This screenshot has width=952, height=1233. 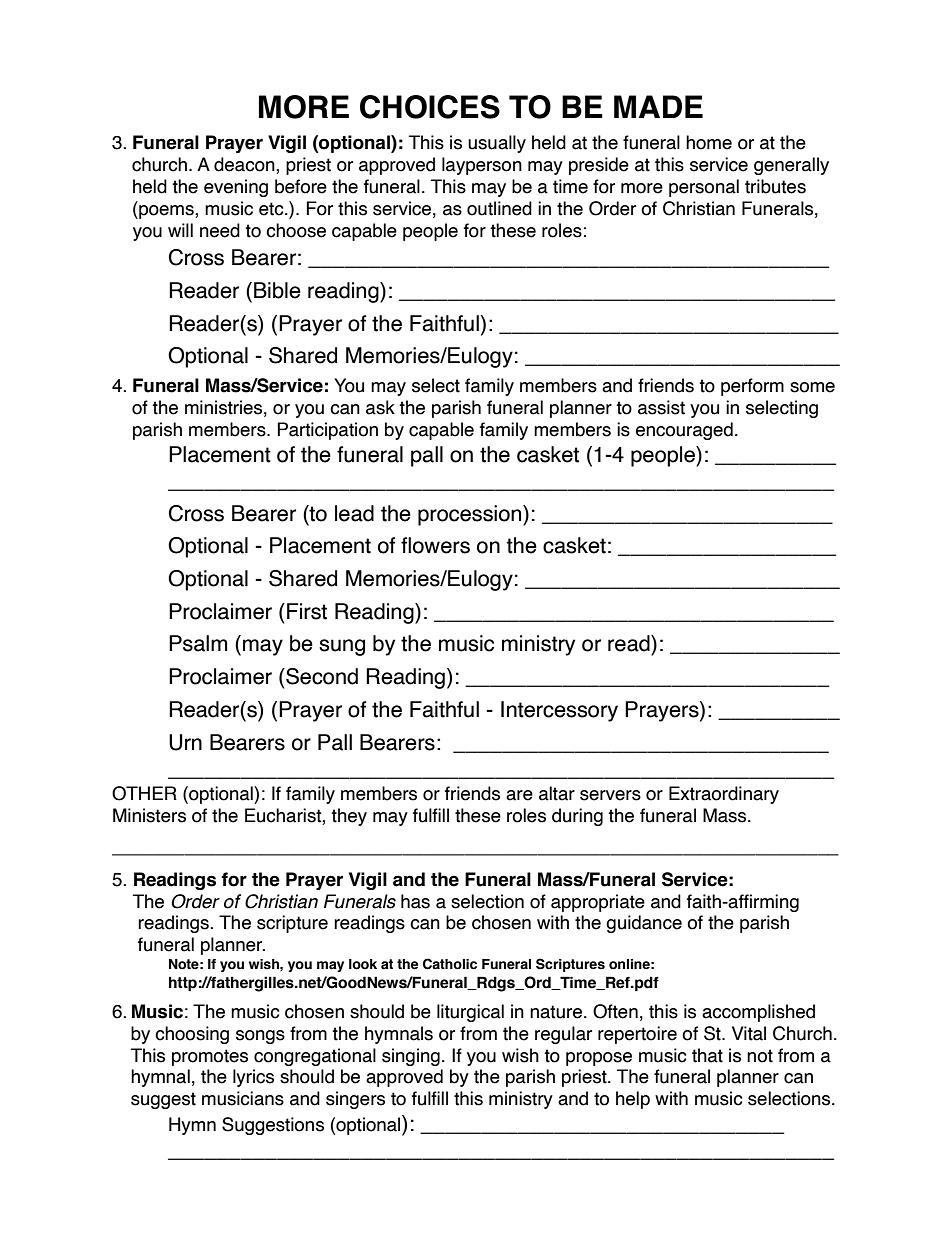 What do you see at coordinates (277, 290) in the screenshot?
I see `Bible` at bounding box center [277, 290].
